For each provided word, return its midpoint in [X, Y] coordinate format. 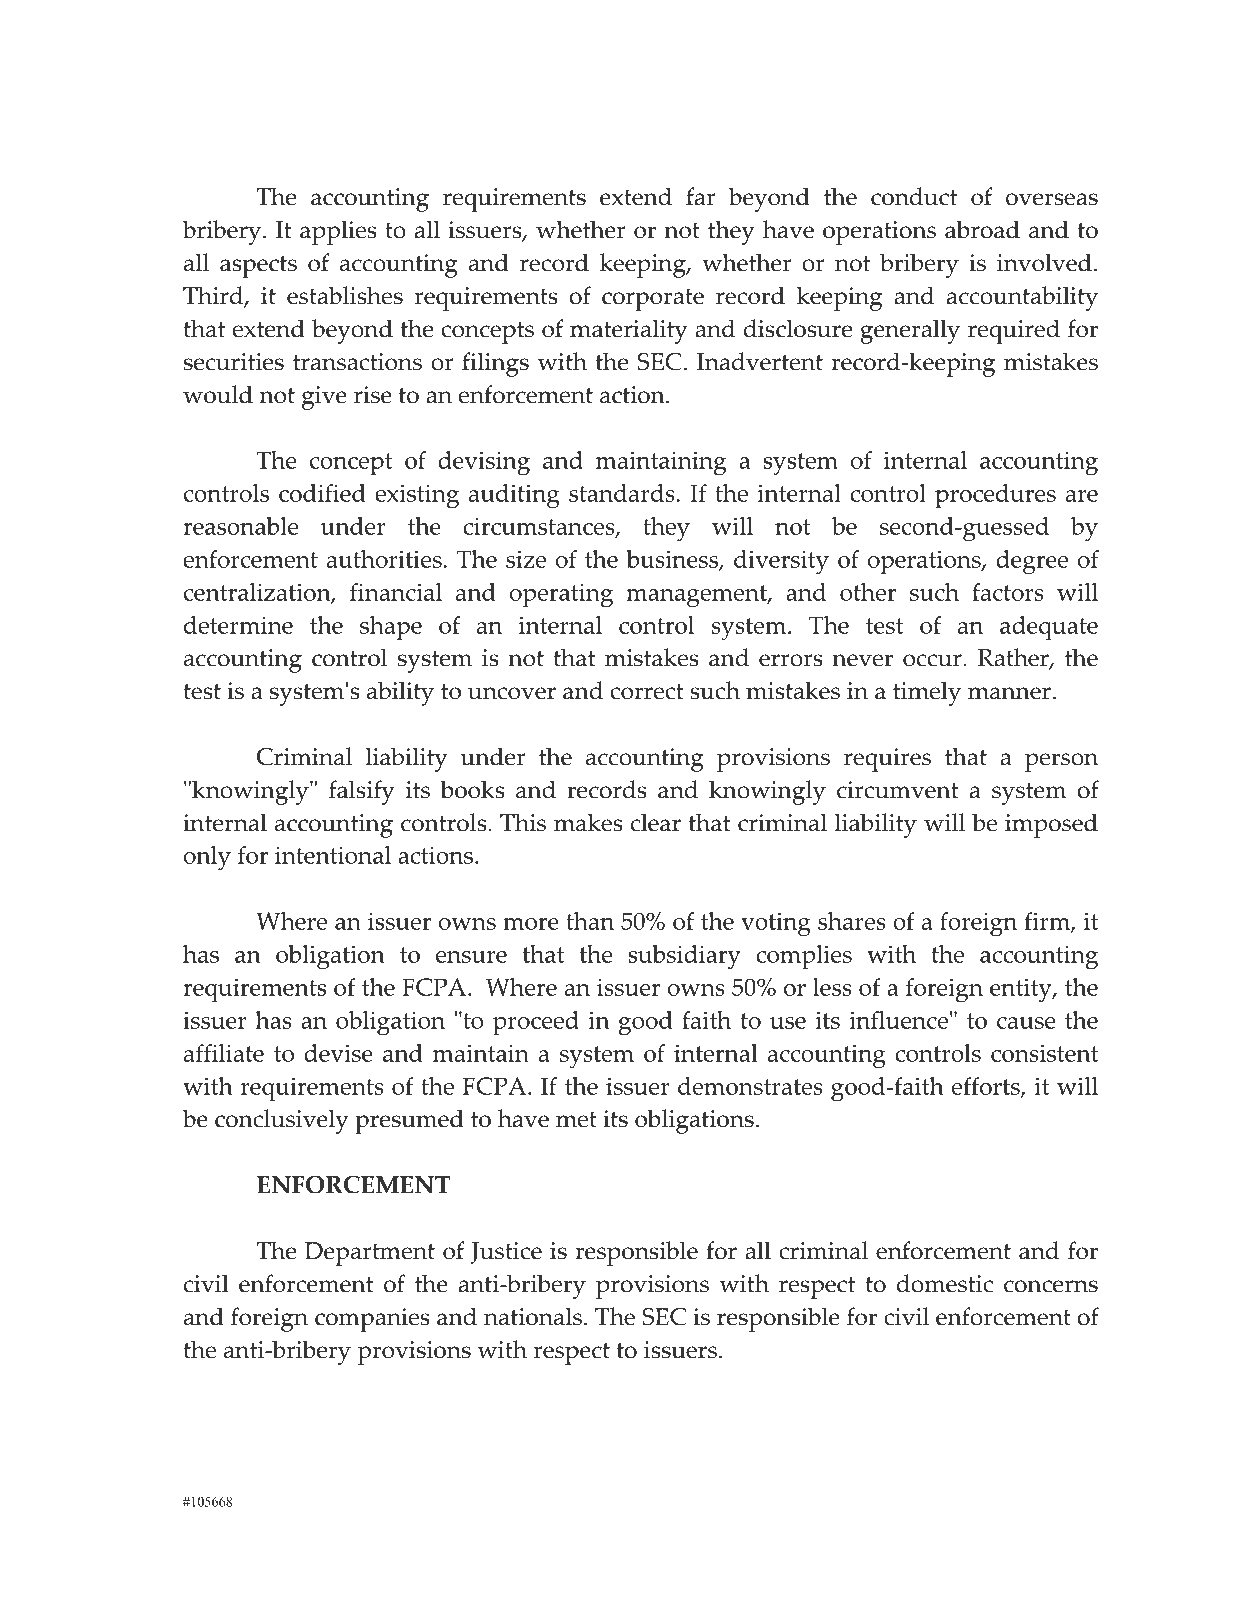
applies [338, 232]
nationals [533, 1316]
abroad [982, 229]
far [701, 196]
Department [370, 1254]
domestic [945, 1283]
